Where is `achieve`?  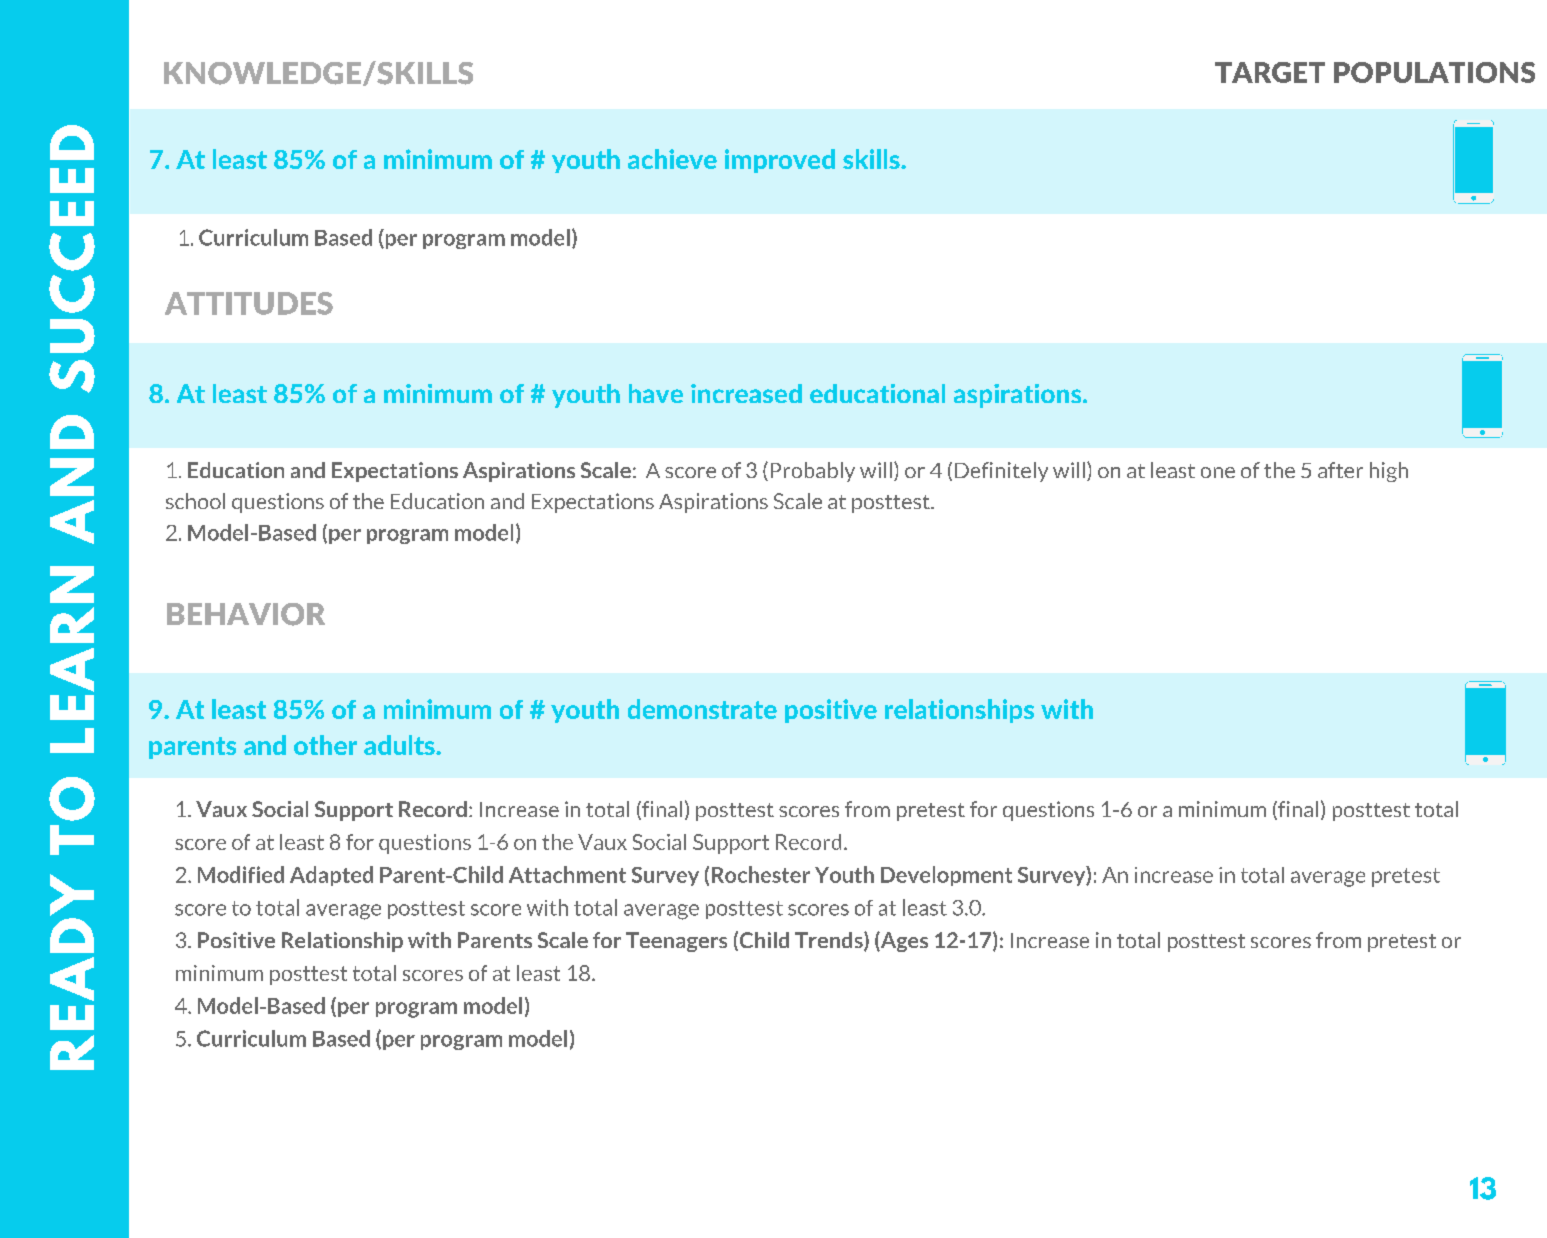
achieve is located at coordinates (672, 159).
